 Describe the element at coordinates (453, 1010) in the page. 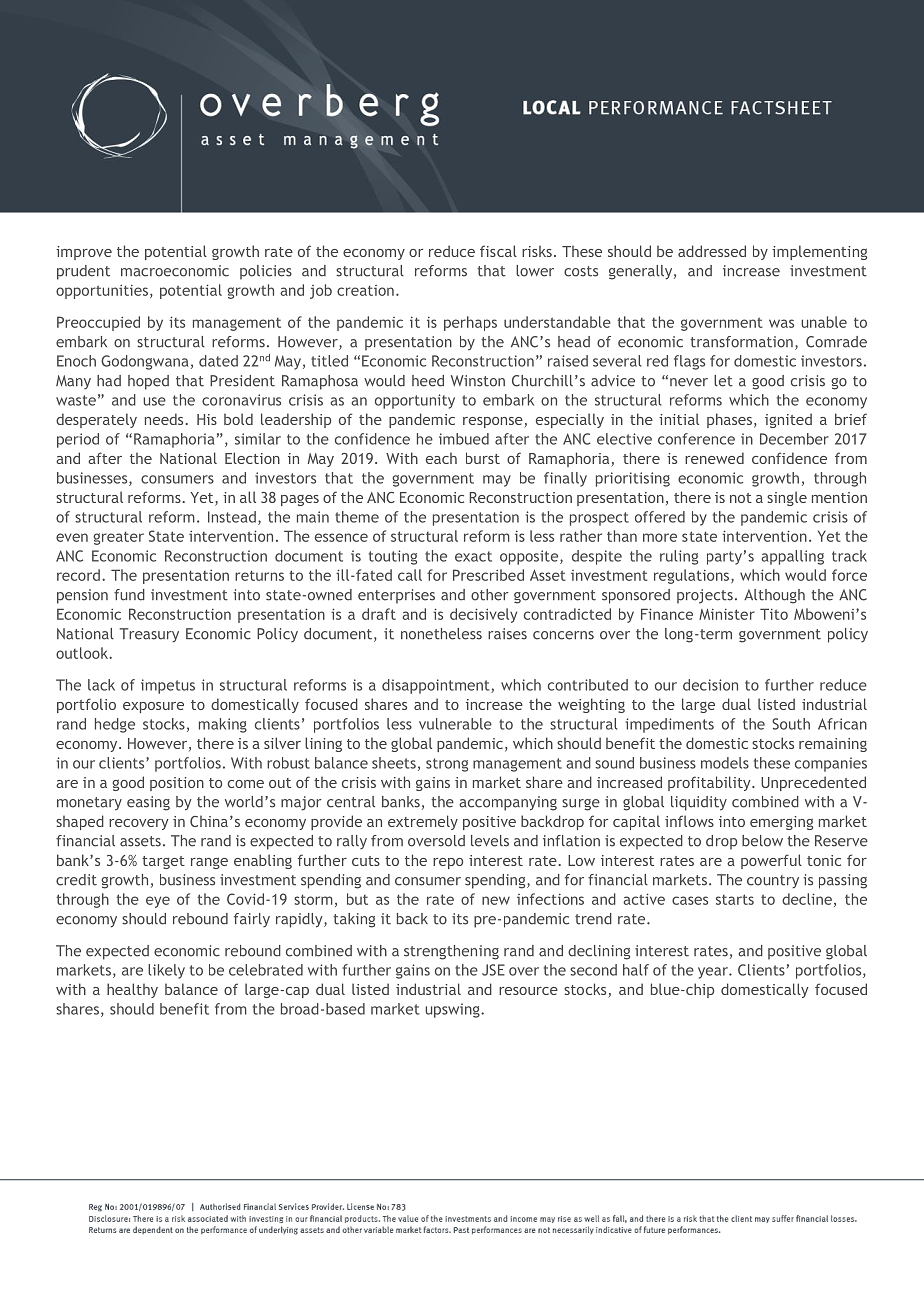

I see `upswing` at that location.
